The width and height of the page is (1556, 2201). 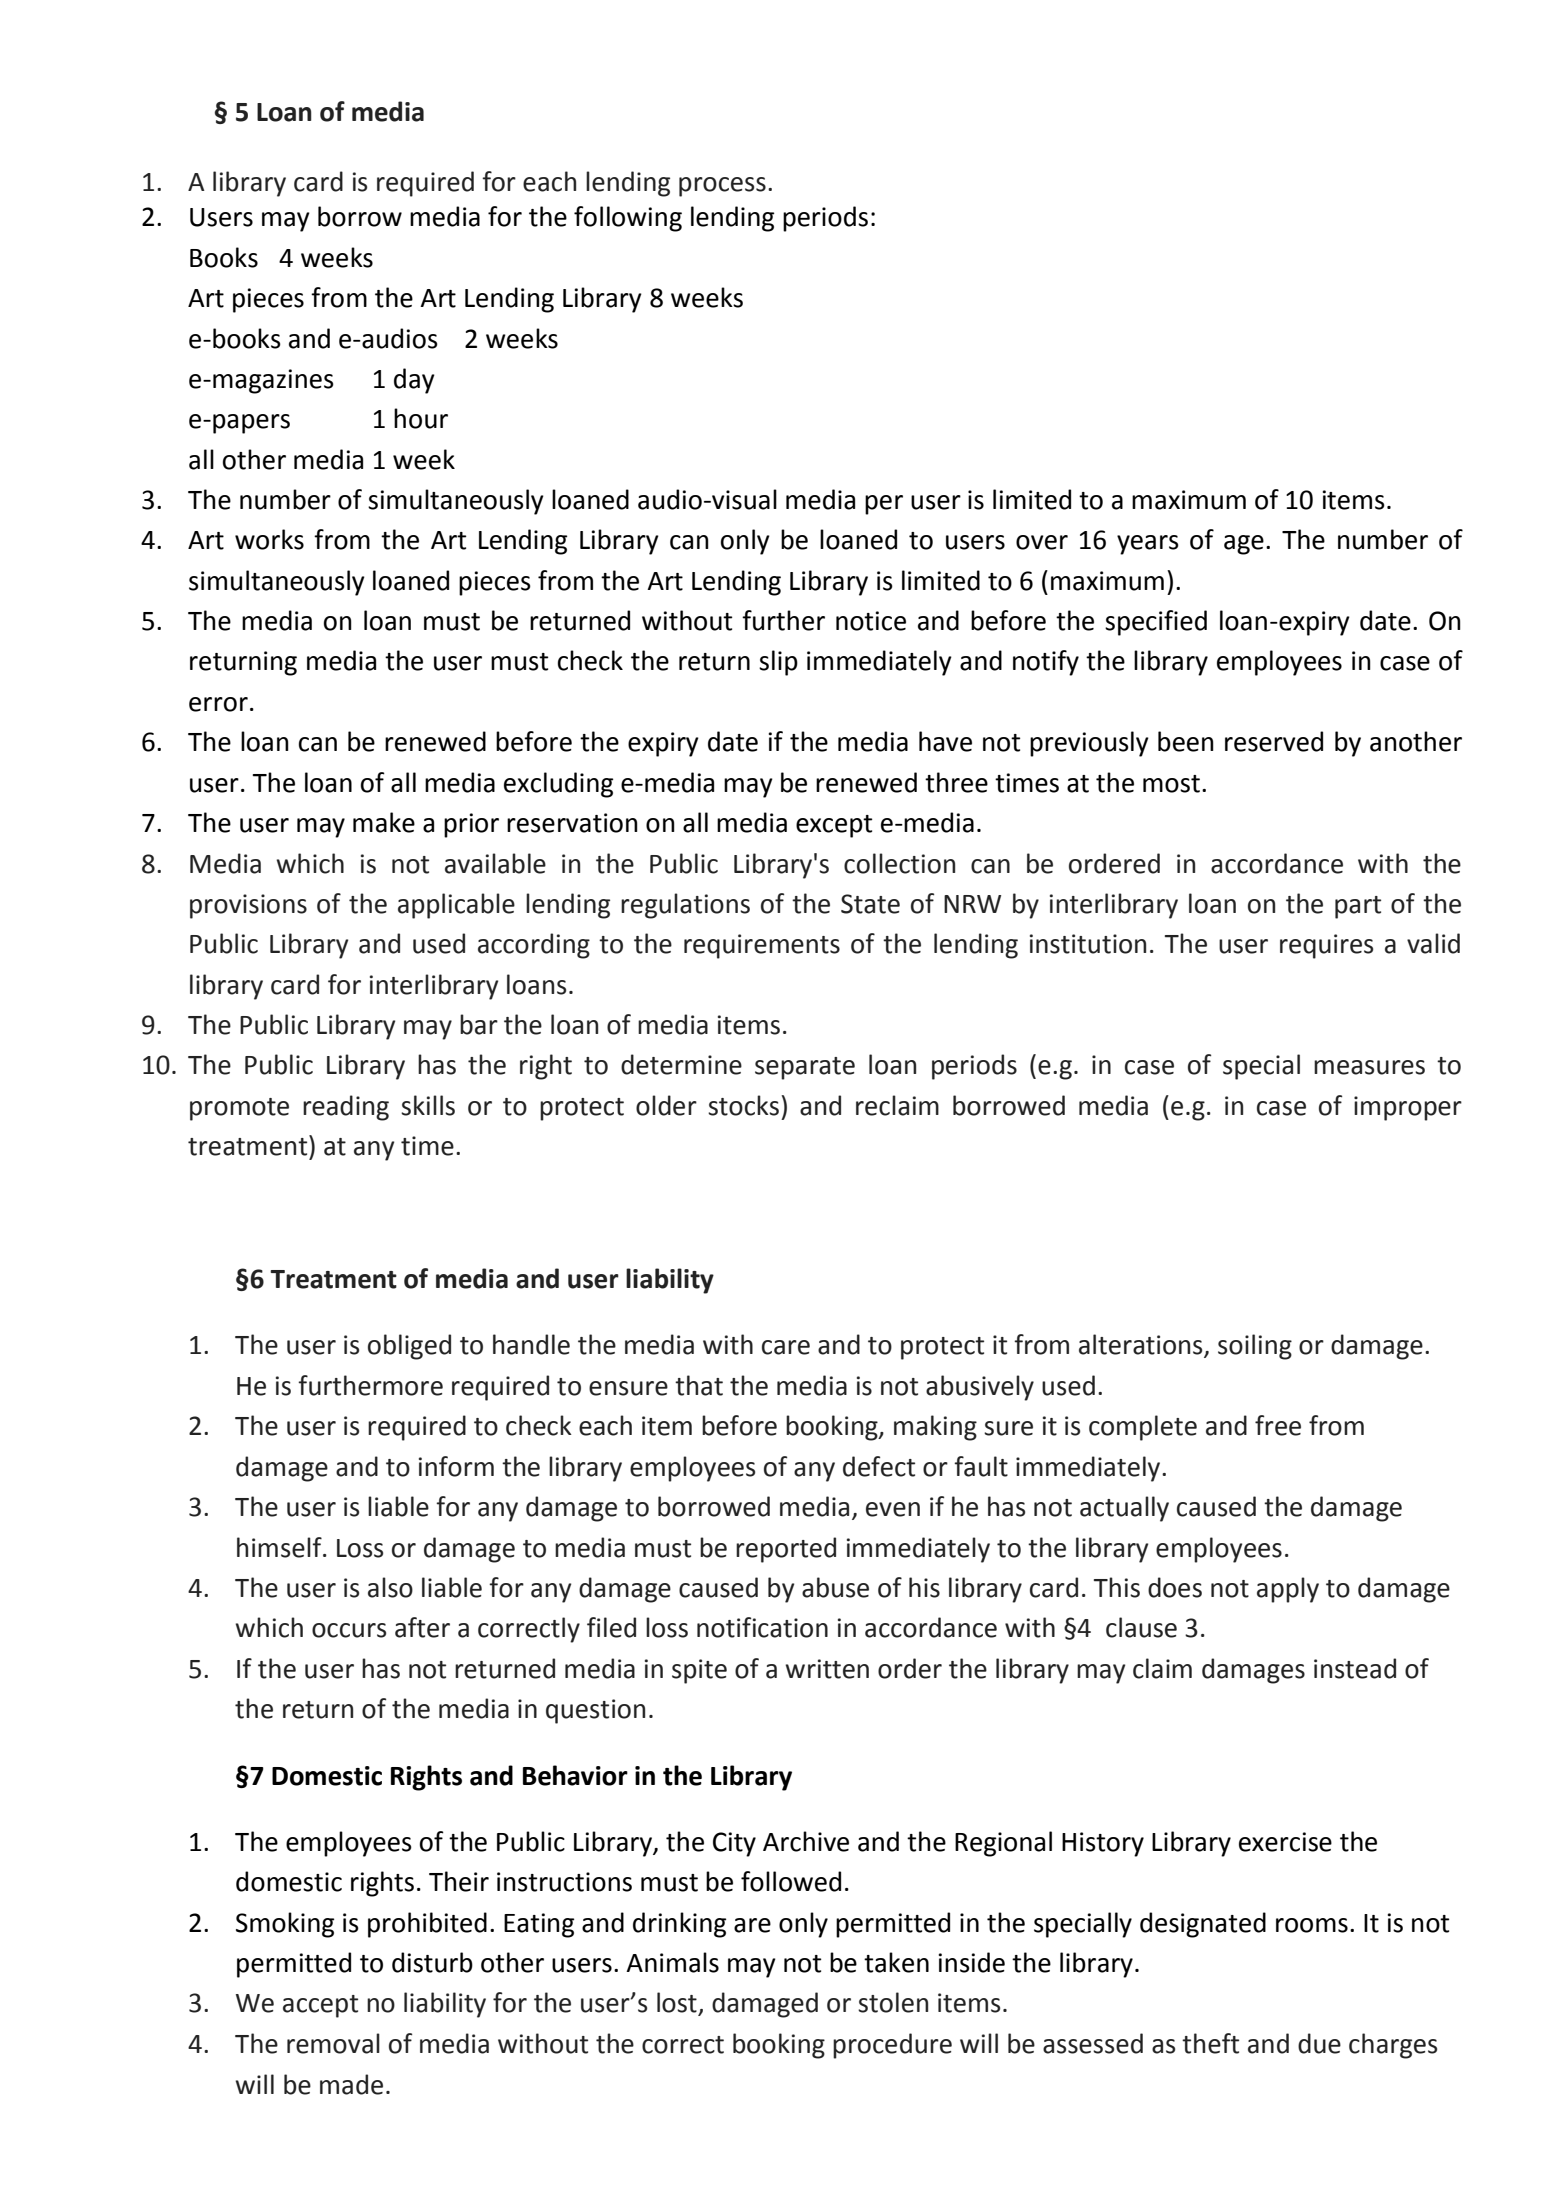 I want to click on also, so click(x=390, y=1587).
